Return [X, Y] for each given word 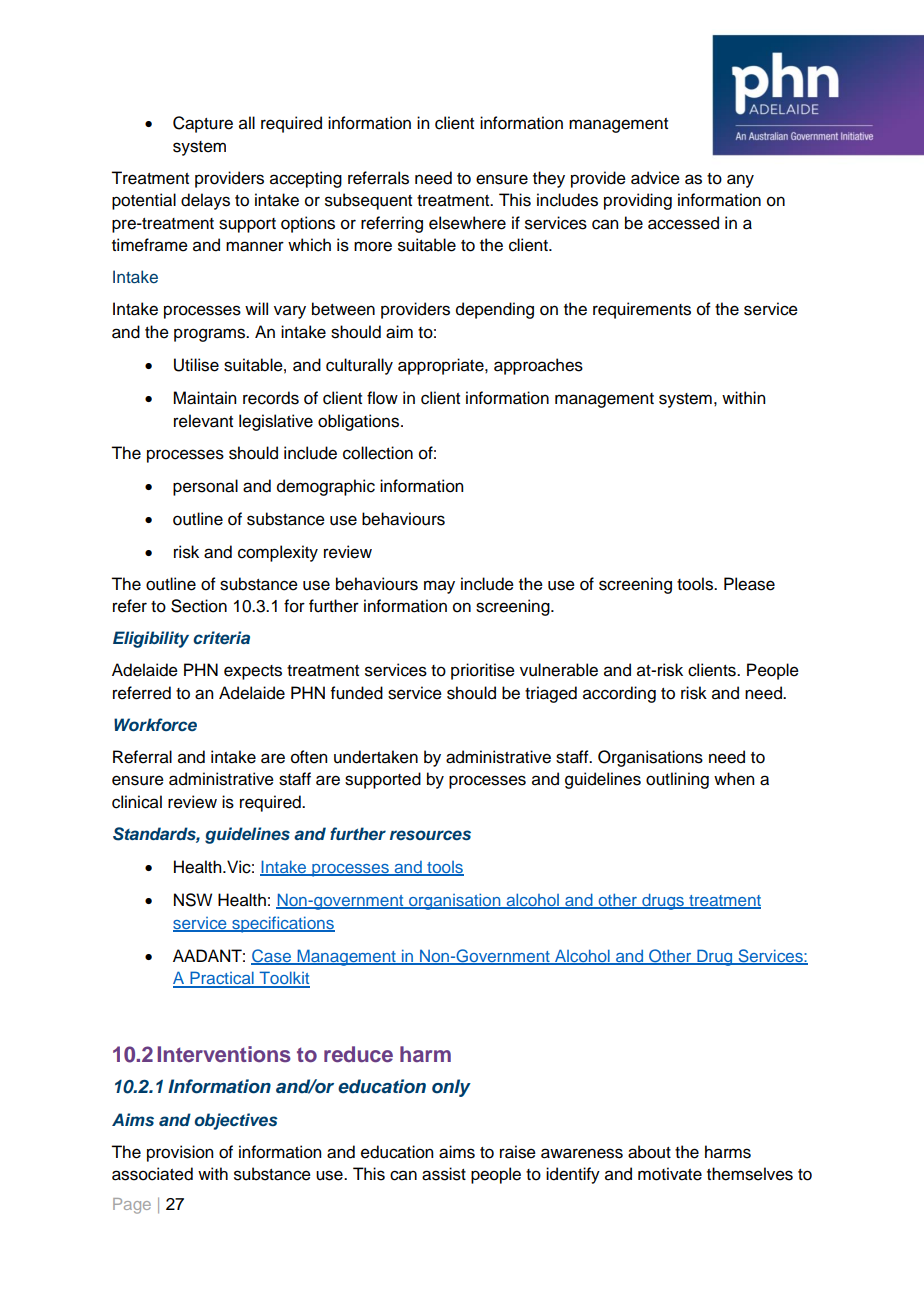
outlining [677, 780]
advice [655, 178]
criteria [221, 637]
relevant [203, 421]
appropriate [442, 366]
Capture [203, 124]
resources [430, 835]
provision [180, 1153]
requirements [642, 310]
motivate [670, 1174]
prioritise [483, 671]
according [619, 694]
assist [444, 1174]
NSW [193, 900]
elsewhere [467, 223]
